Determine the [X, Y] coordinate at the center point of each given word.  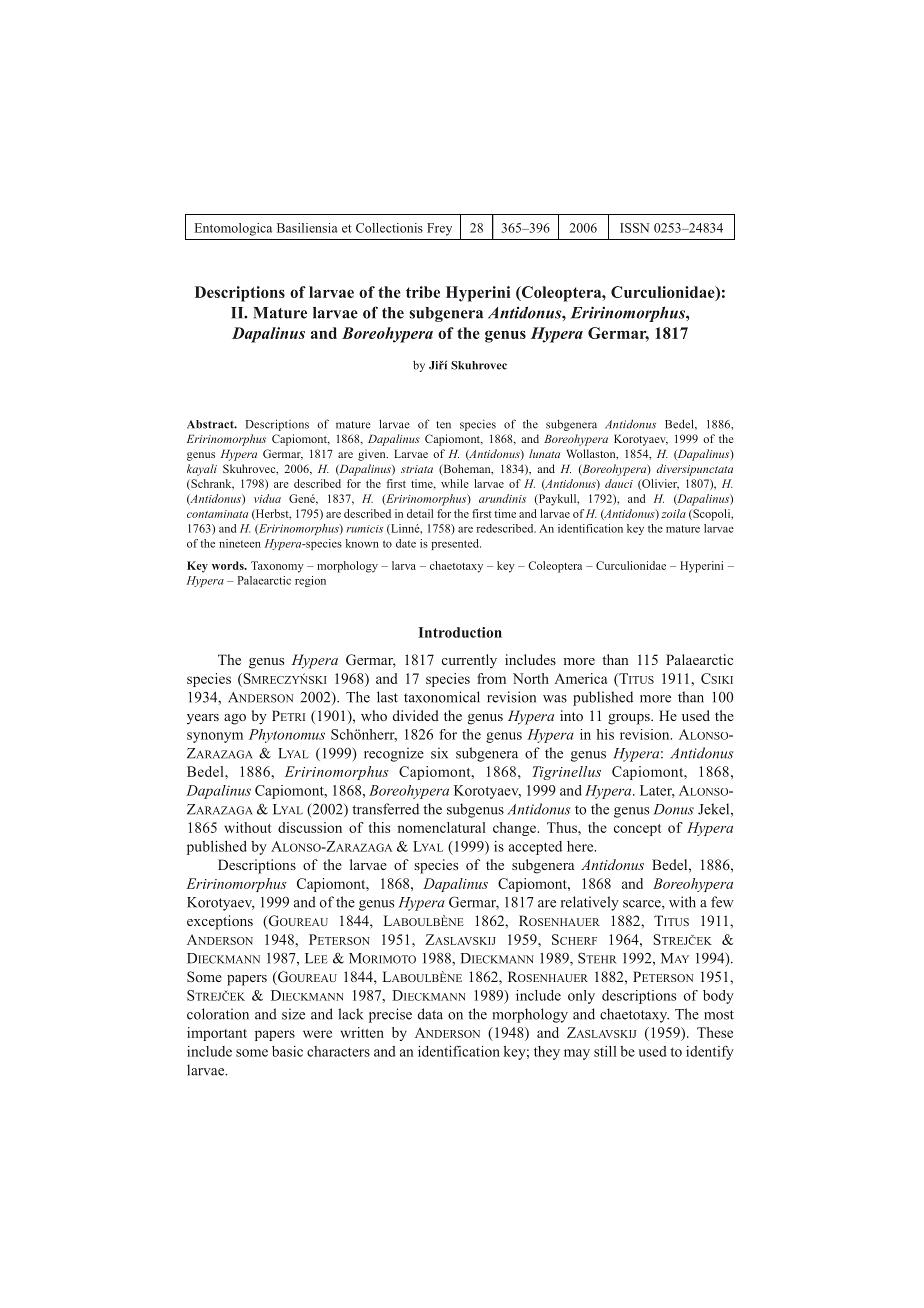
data [430, 1014]
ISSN [634, 228]
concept [638, 830]
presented [456, 544]
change [515, 829]
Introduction [460, 632]
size [293, 1014]
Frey [439, 229]
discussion [310, 827]
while [455, 483]
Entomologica [233, 229]
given [373, 455]
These [715, 1032]
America [580, 678]
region [310, 581]
